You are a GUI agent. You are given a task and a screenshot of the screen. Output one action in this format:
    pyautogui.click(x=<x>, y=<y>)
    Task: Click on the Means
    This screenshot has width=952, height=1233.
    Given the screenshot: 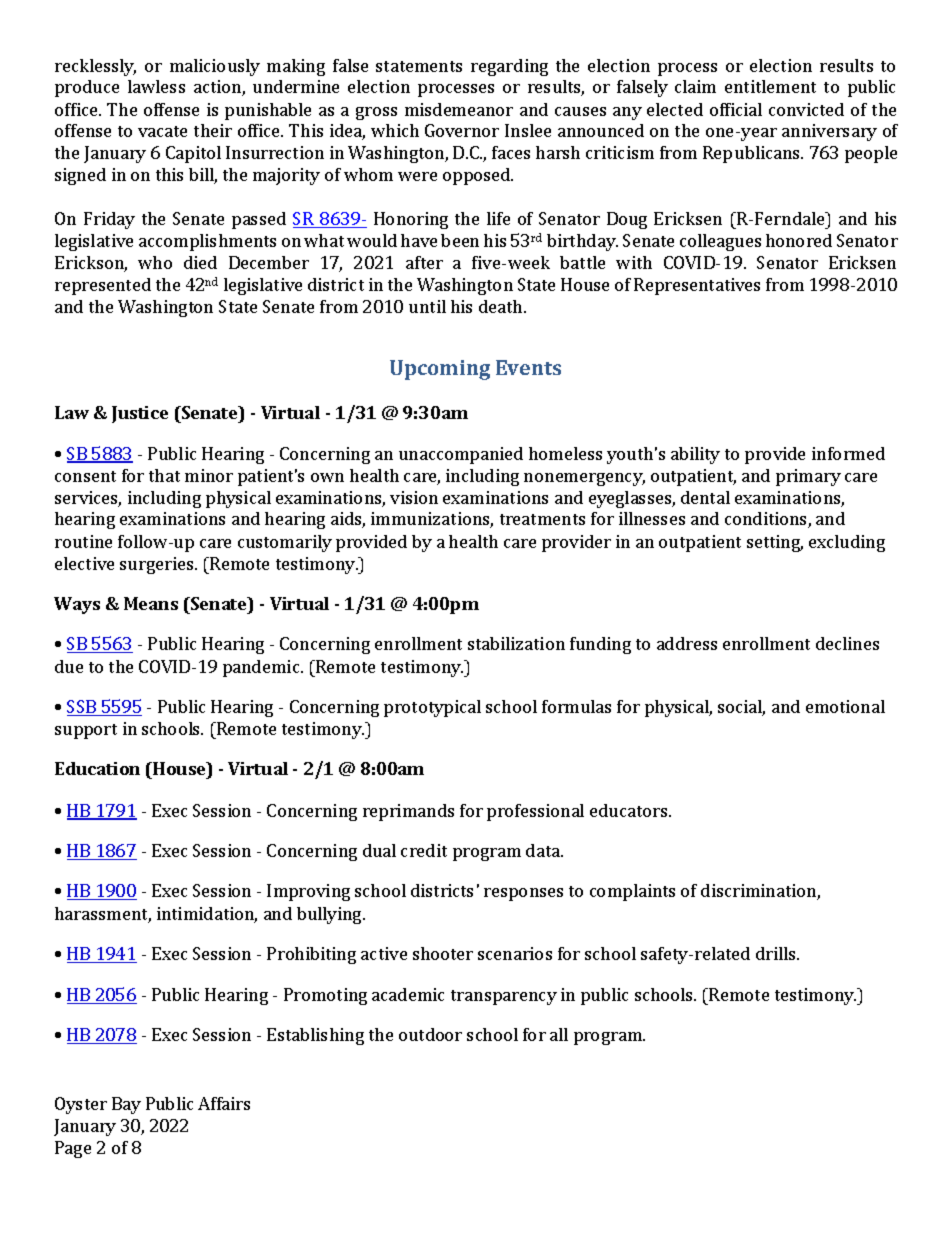 What is the action you would take?
    pyautogui.click(x=151, y=603)
